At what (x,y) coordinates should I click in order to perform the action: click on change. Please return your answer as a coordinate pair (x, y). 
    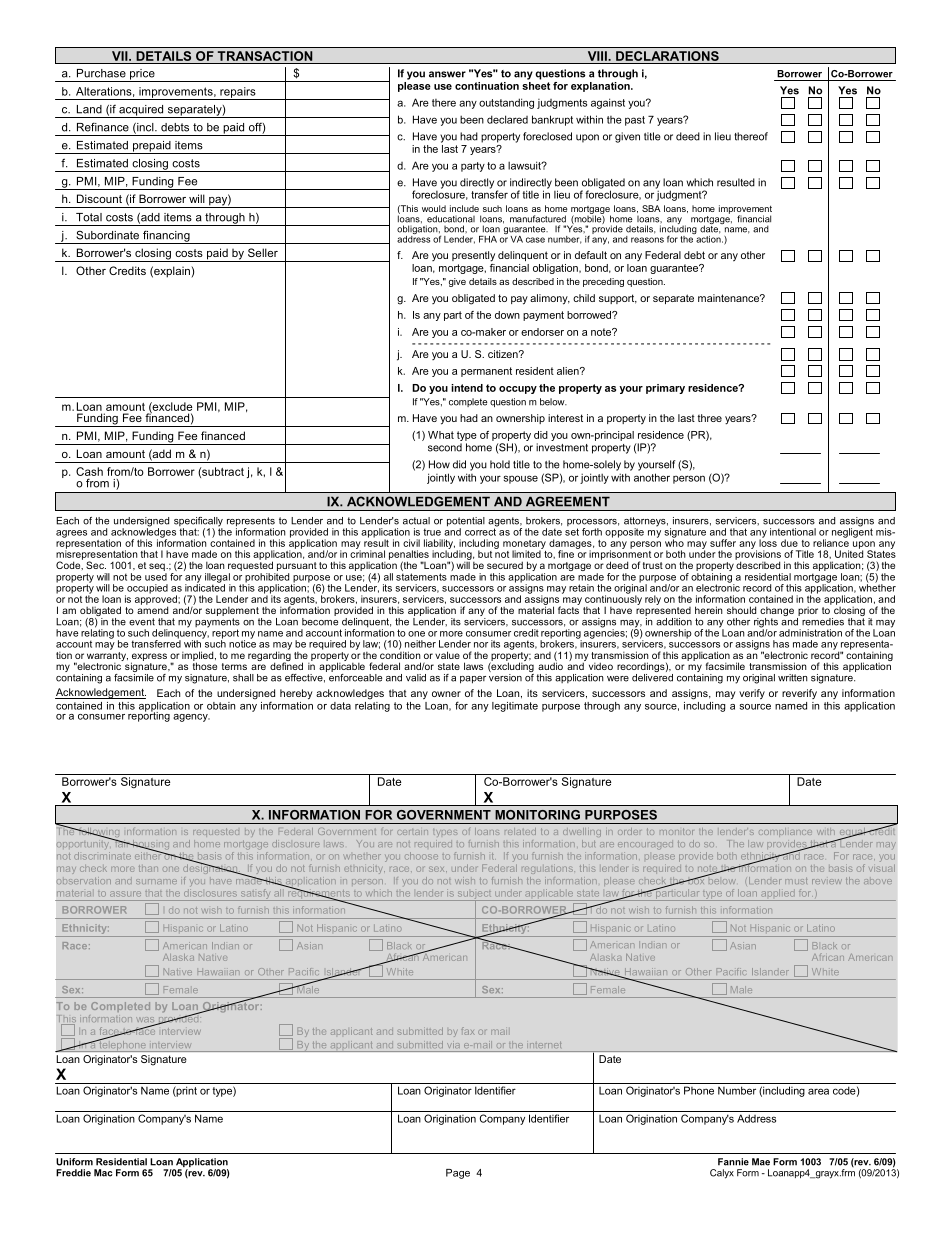
    Looking at the image, I should click on (777, 611).
